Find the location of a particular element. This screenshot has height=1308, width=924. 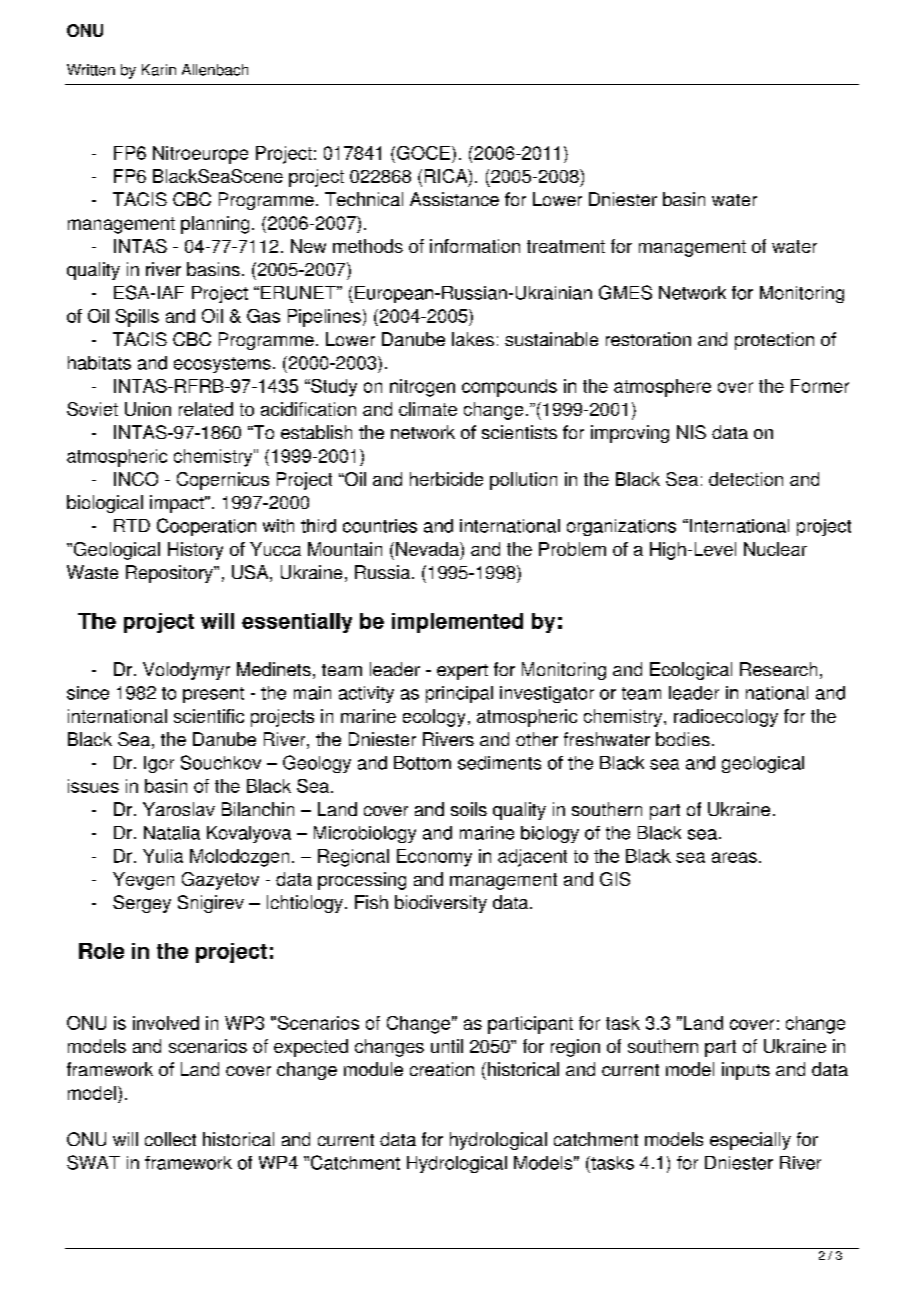

Assistance is located at coordinates (454, 199).
